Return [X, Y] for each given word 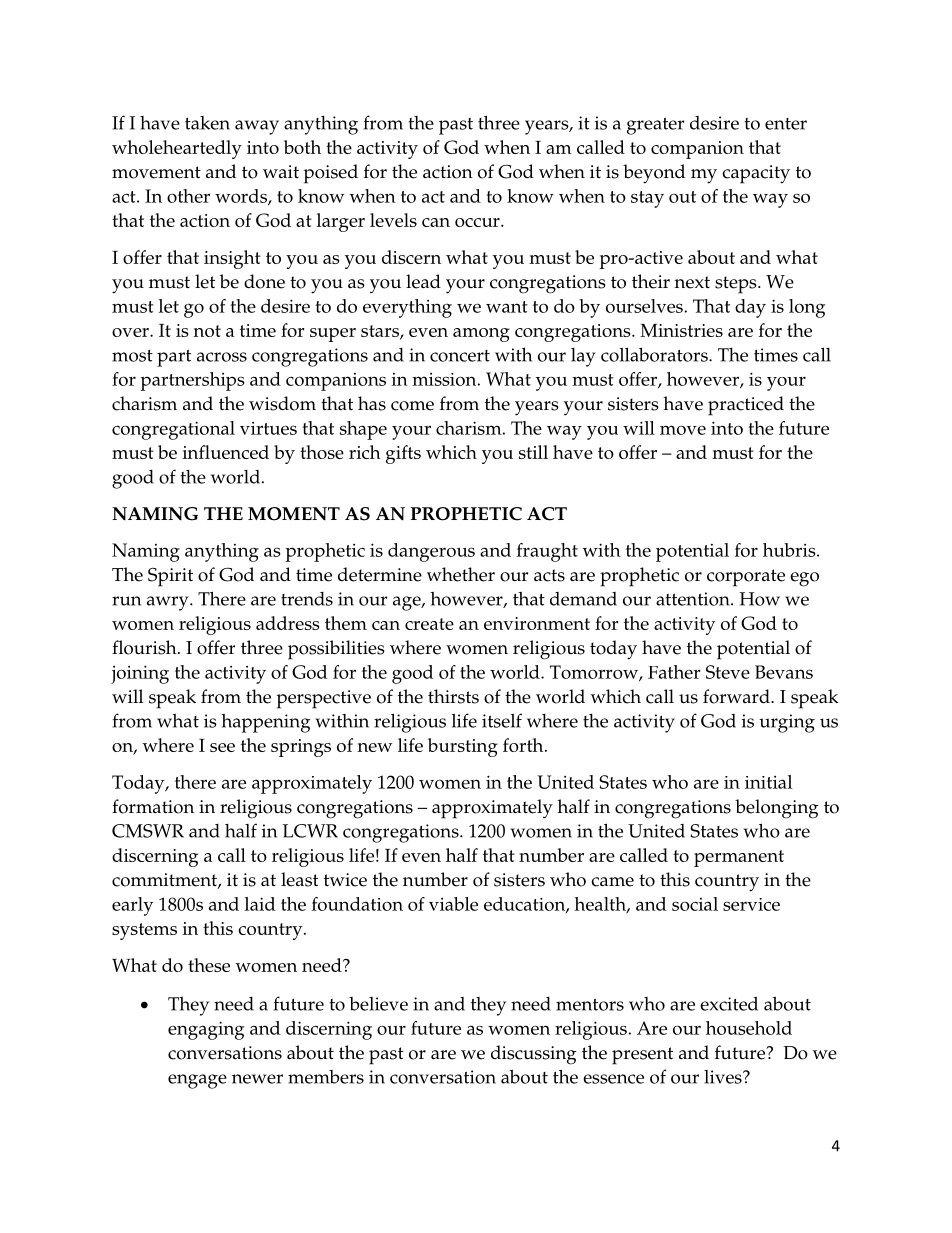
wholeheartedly [177, 149]
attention [694, 599]
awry [169, 603]
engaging [206, 1030]
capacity [756, 174]
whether [461, 574]
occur [478, 222]
